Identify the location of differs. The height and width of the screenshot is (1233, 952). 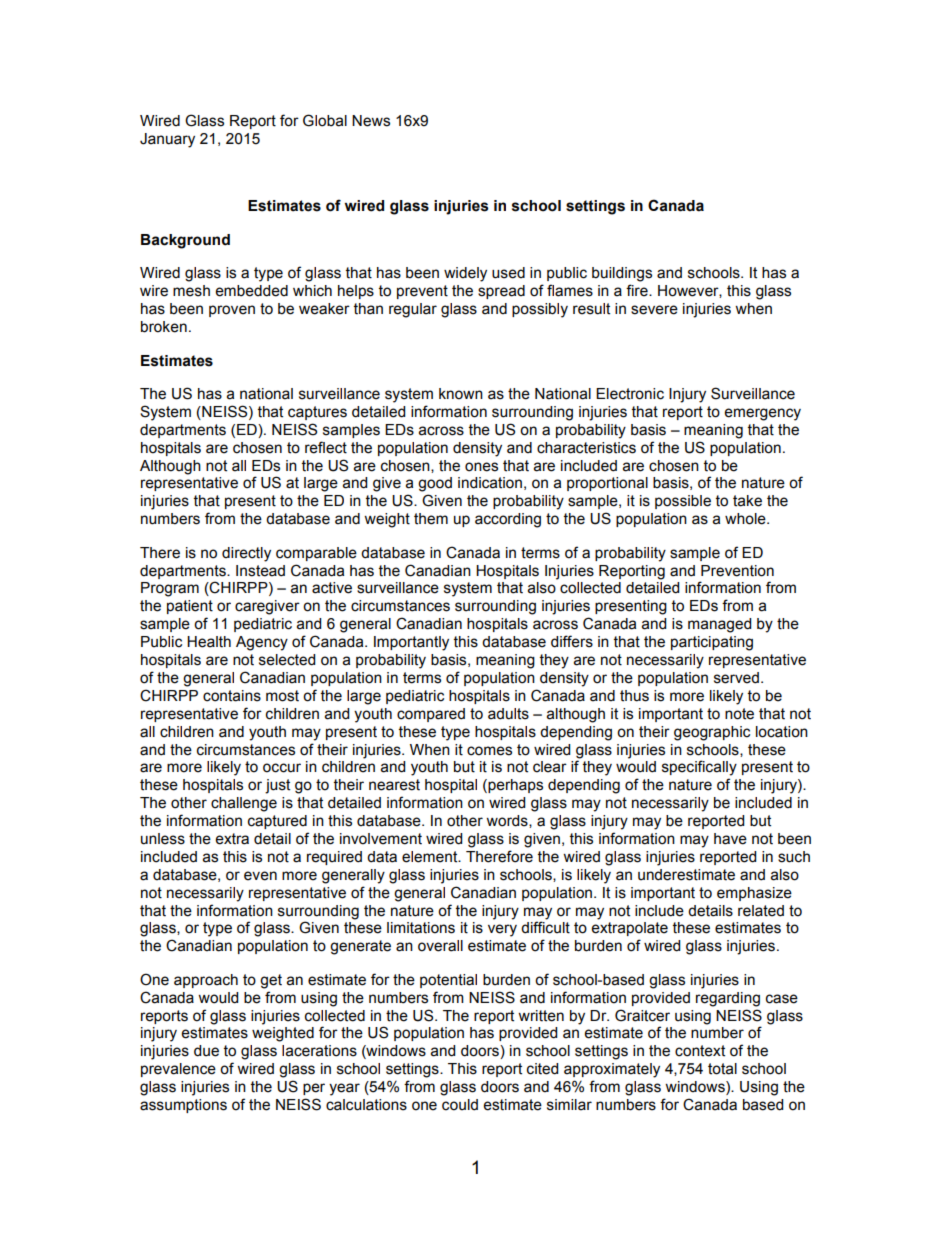
(572, 641).
